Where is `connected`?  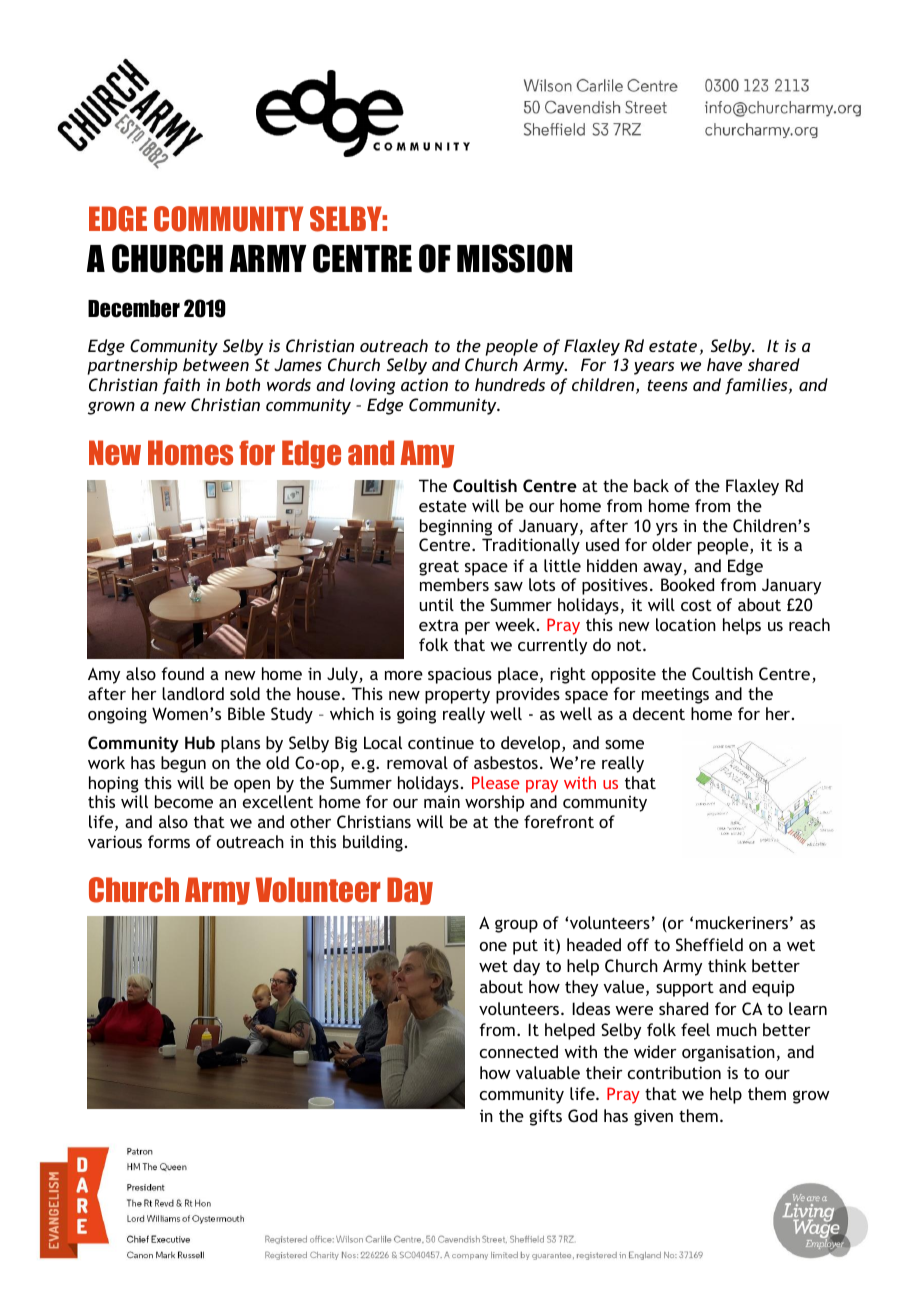
connected is located at coordinates (519, 1051).
